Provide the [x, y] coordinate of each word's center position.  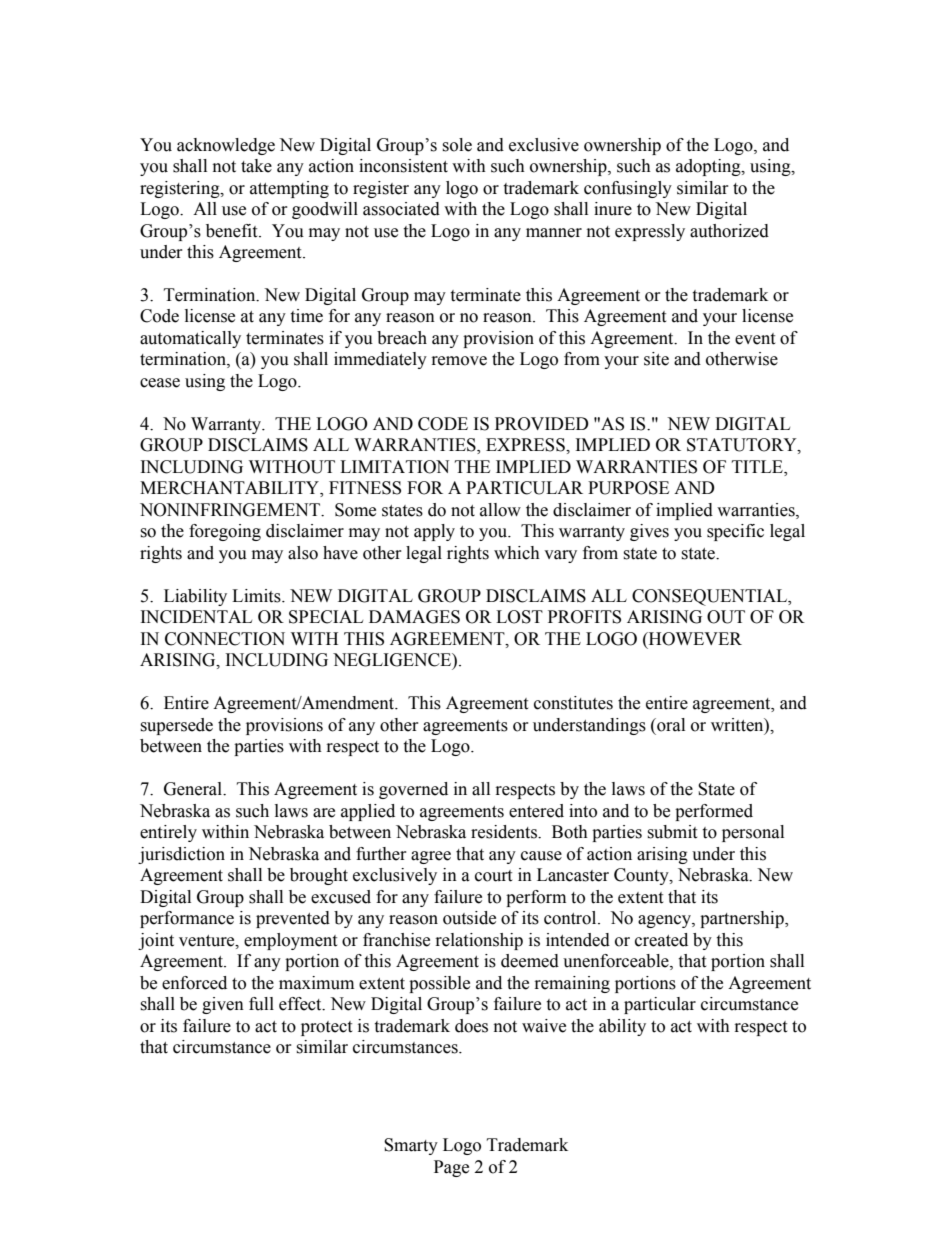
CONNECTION [225, 639]
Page [451, 1168]
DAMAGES [414, 617]
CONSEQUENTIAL [711, 597]
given [223, 1005]
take [256, 166]
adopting [709, 167]
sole [457, 145]
